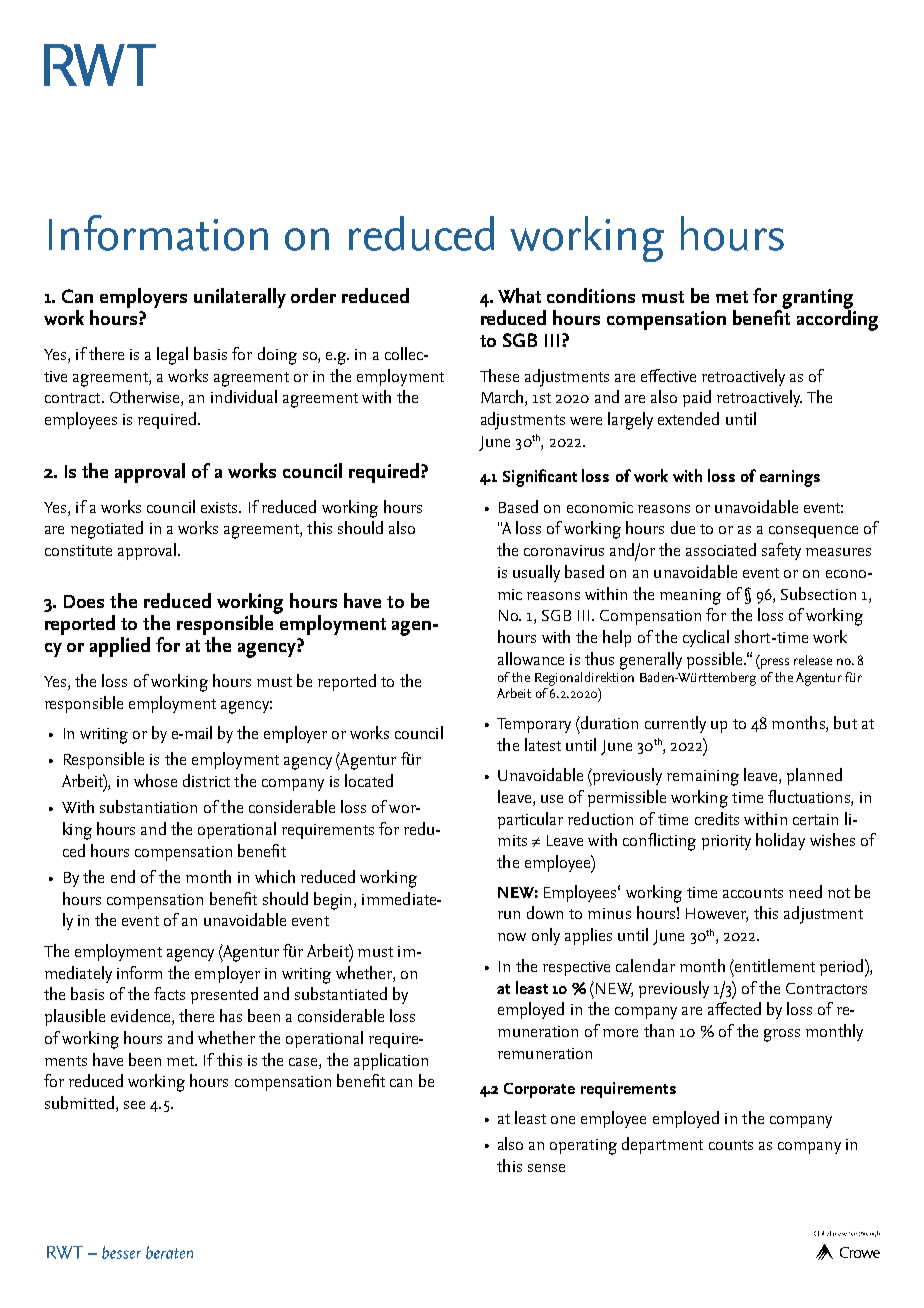 Image resolution: width=924 pixels, height=1308 pixels. What do you see at coordinates (519, 295) in the image?
I see `What` at bounding box center [519, 295].
